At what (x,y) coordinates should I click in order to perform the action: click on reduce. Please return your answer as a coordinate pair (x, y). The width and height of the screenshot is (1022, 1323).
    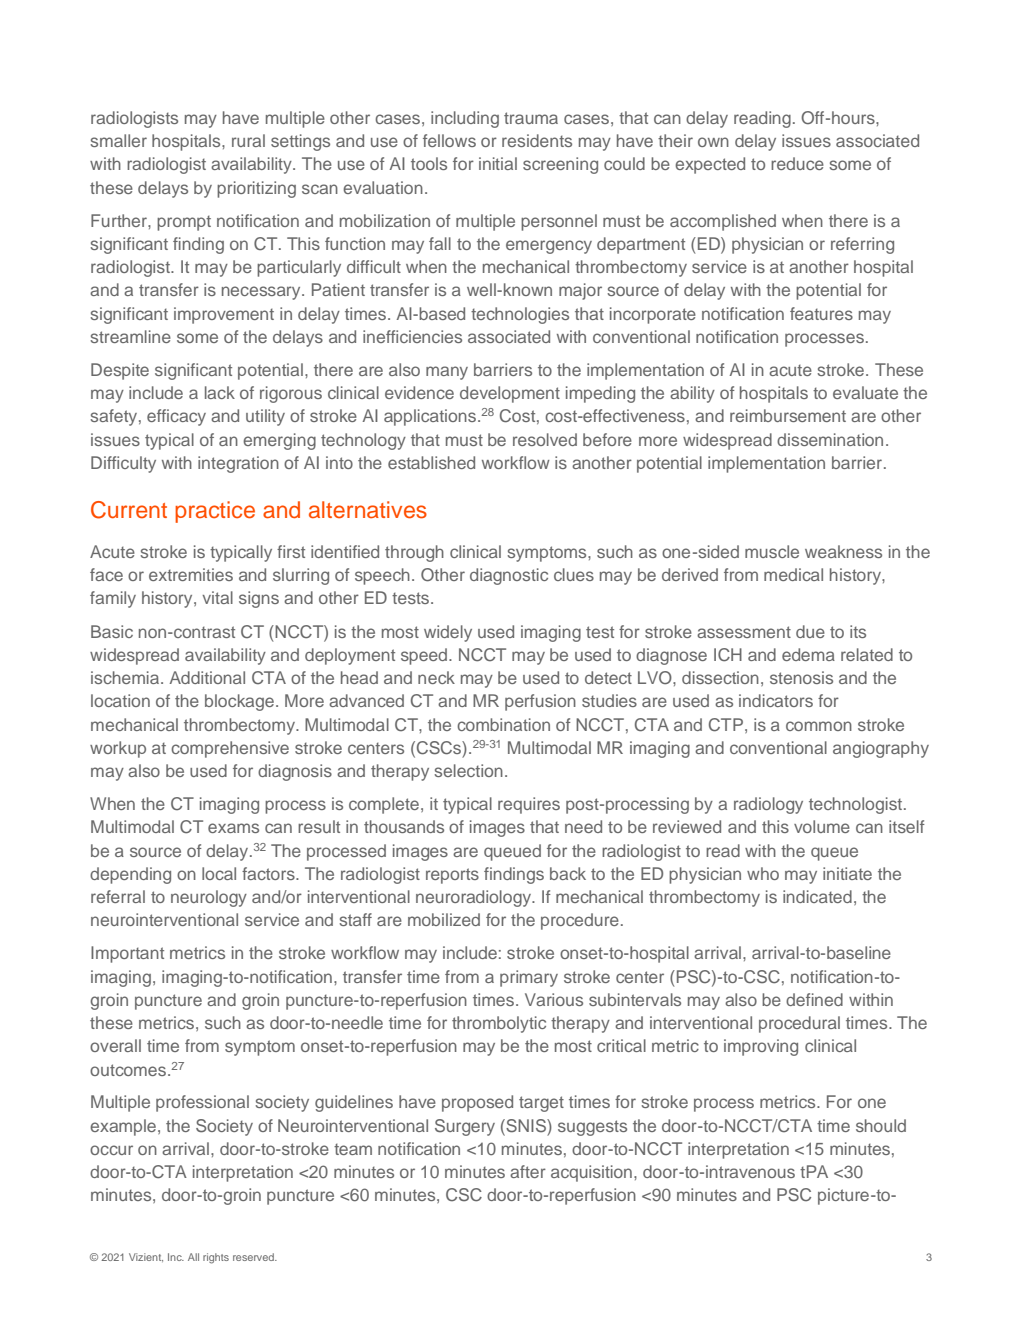
    Looking at the image, I should click on (797, 163).
